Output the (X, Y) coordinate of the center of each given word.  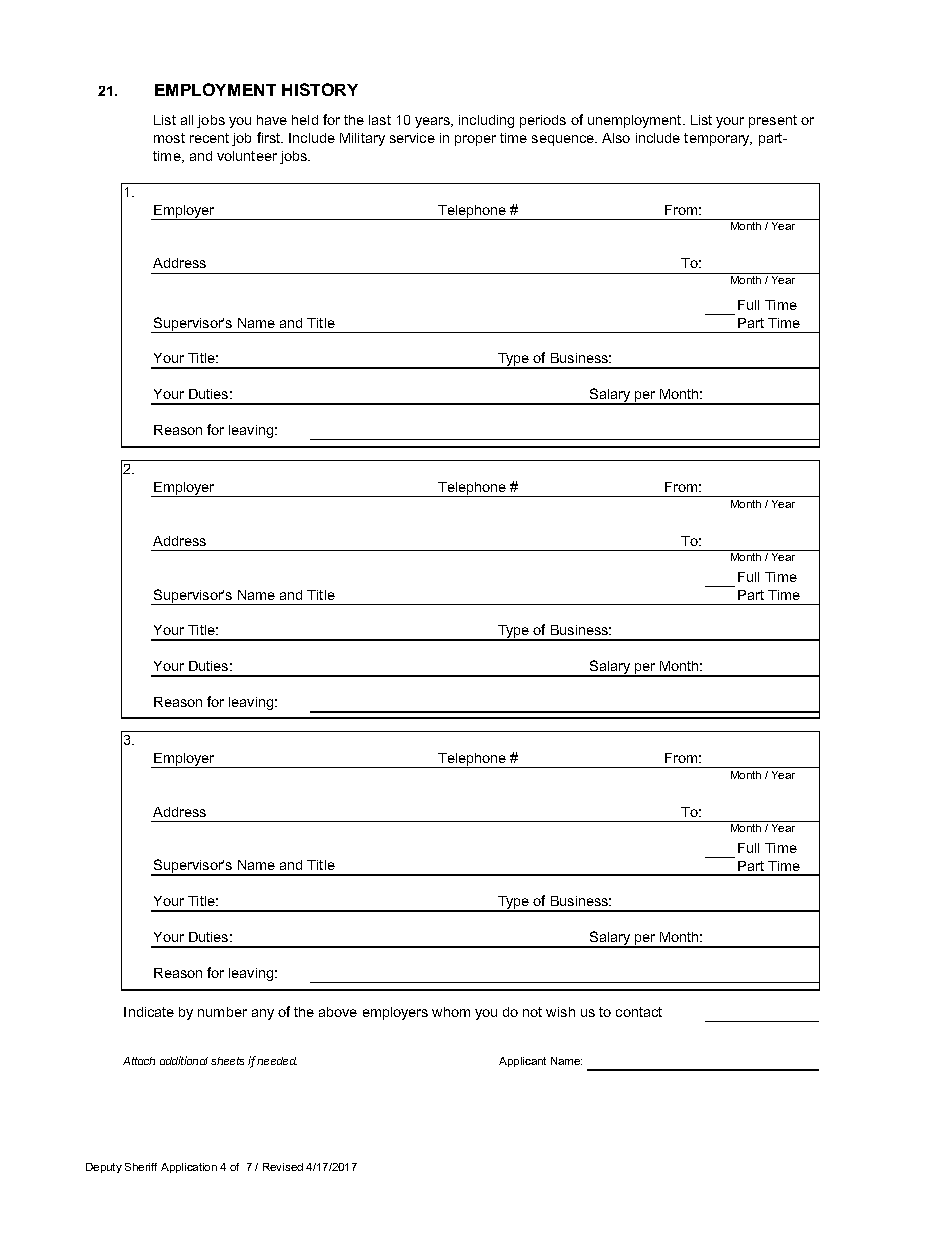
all (187, 120)
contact (639, 1012)
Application (189, 1168)
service (412, 138)
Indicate (149, 1012)
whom (451, 1012)
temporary (718, 139)
